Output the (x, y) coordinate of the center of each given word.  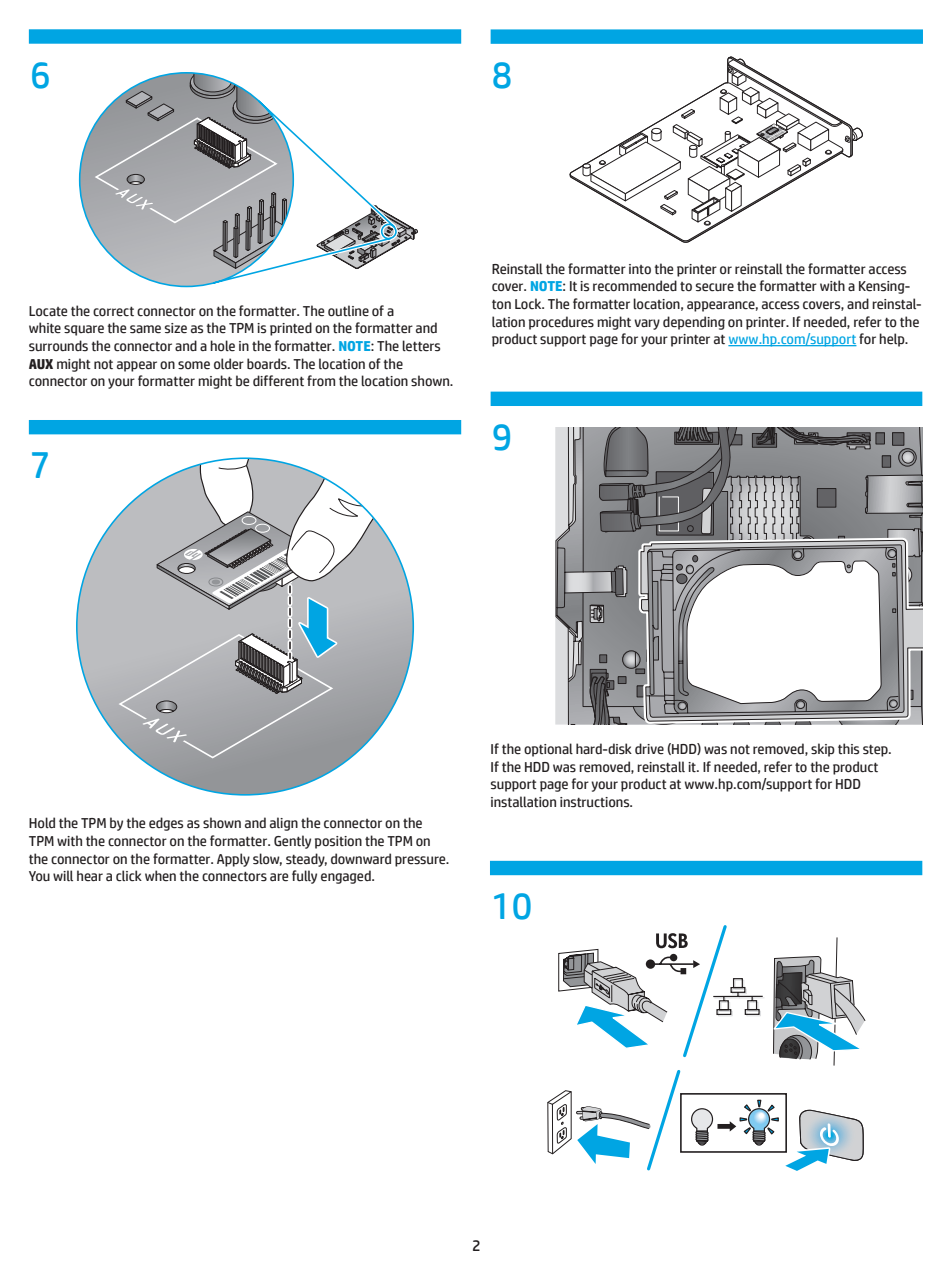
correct (113, 312)
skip (823, 750)
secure (715, 287)
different (278, 381)
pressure (421, 861)
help (893, 340)
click (129, 876)
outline (348, 311)
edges (166, 824)
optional (548, 750)
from (321, 381)
